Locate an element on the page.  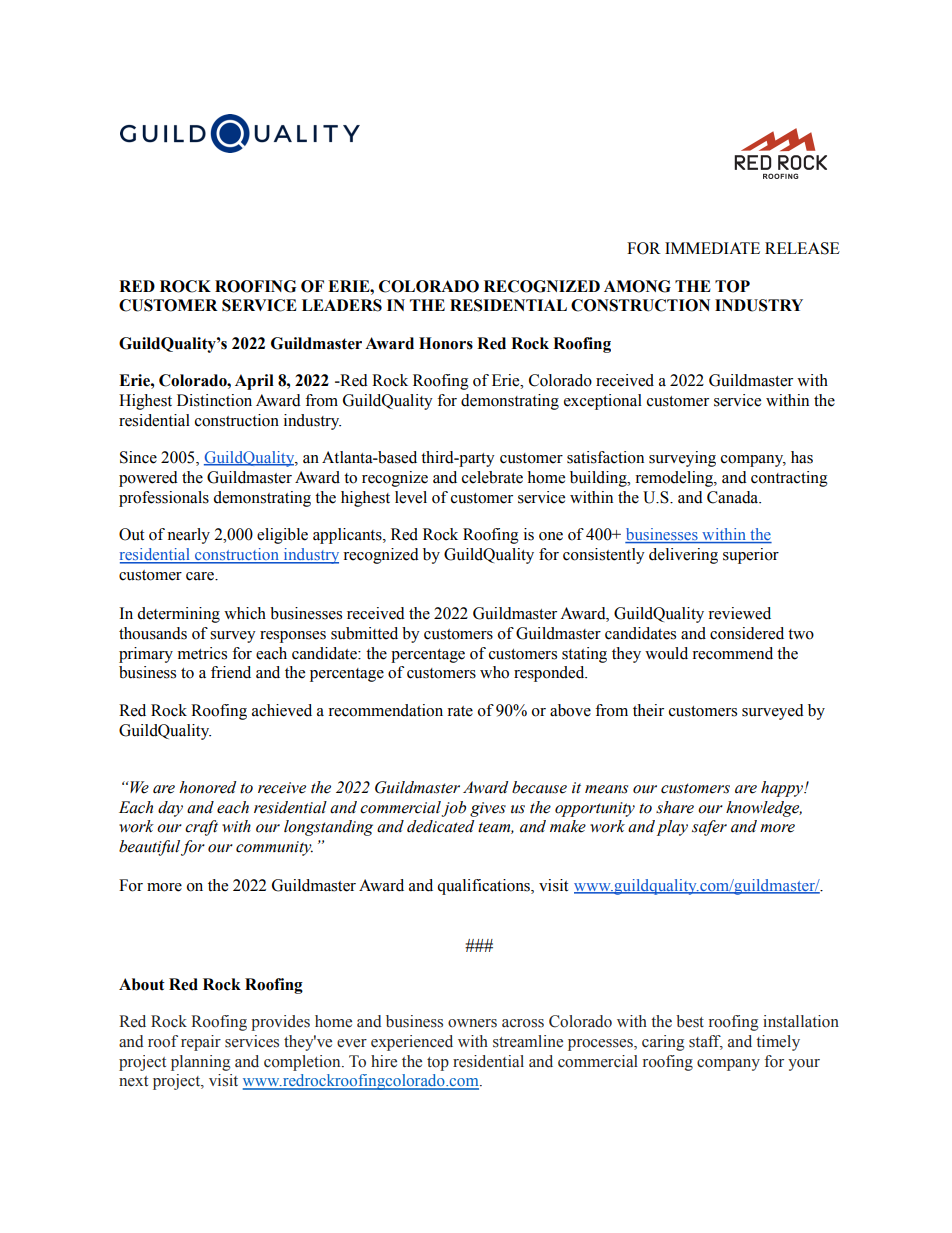
superior is located at coordinates (751, 556).
